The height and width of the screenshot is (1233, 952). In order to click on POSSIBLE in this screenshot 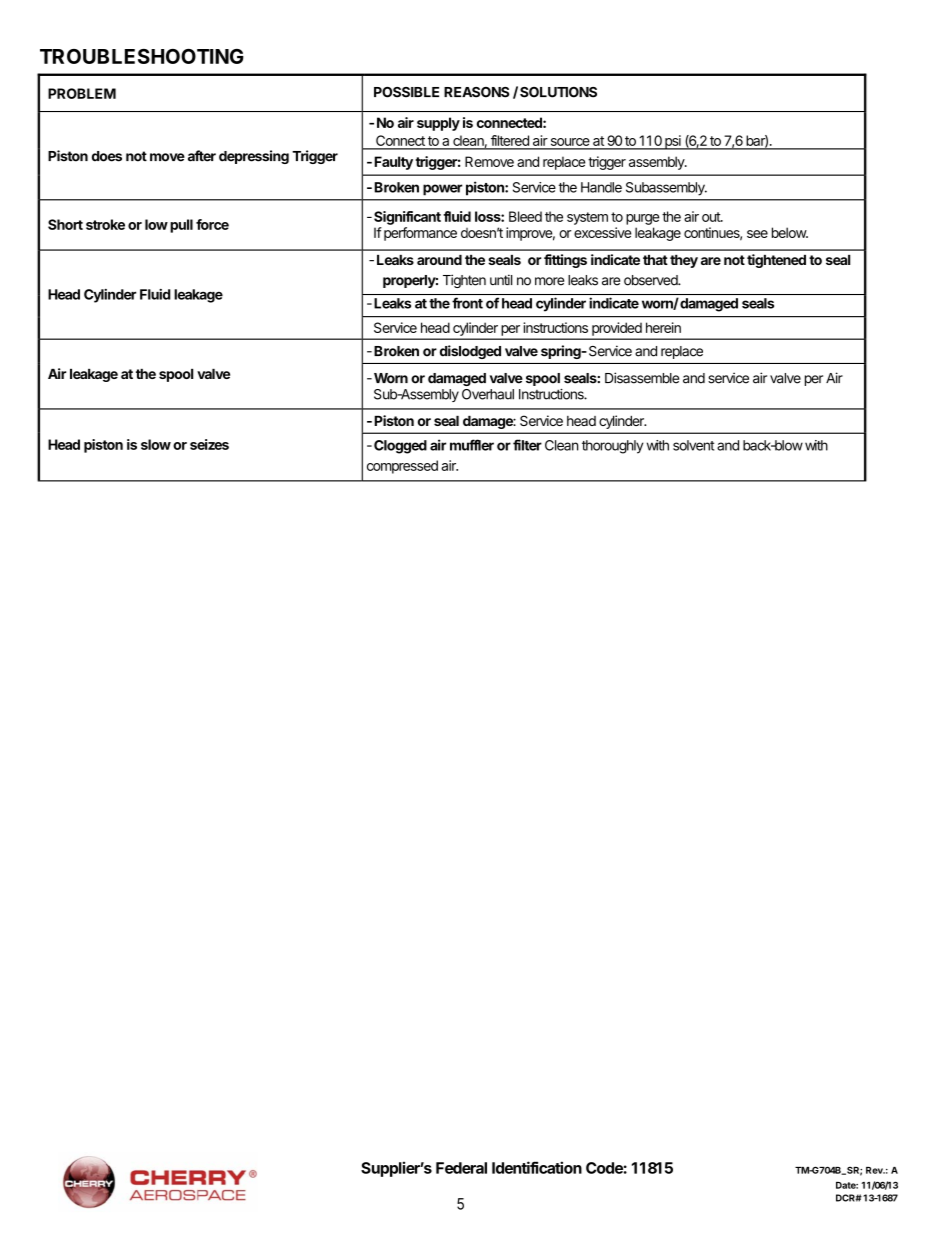, I will do `click(406, 92)`.
